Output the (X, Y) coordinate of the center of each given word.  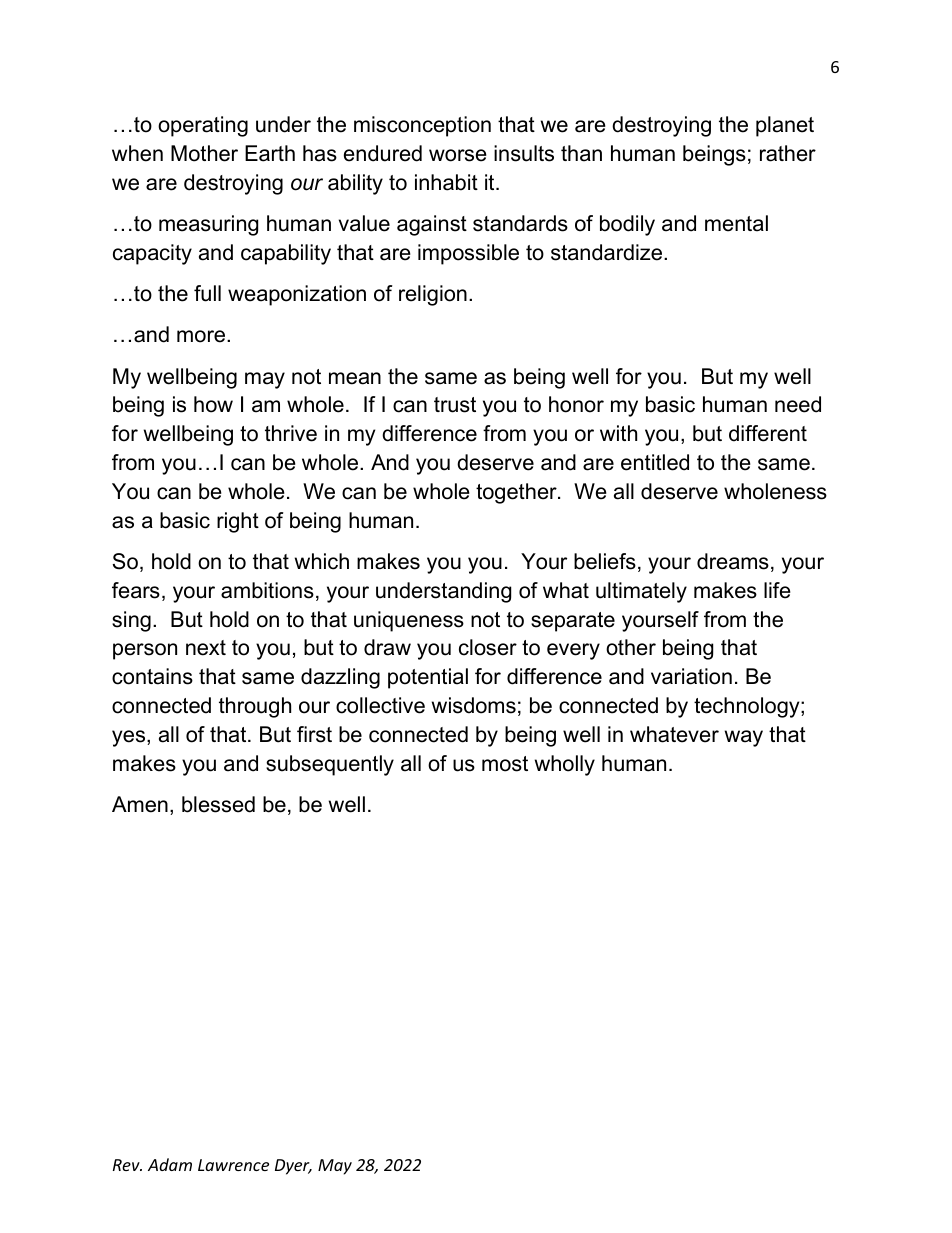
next (206, 648)
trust (455, 405)
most (505, 764)
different (768, 433)
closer (488, 647)
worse (458, 155)
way (744, 738)
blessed (218, 804)
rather (788, 153)
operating (203, 126)
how (213, 404)
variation (691, 676)
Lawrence (233, 1165)
